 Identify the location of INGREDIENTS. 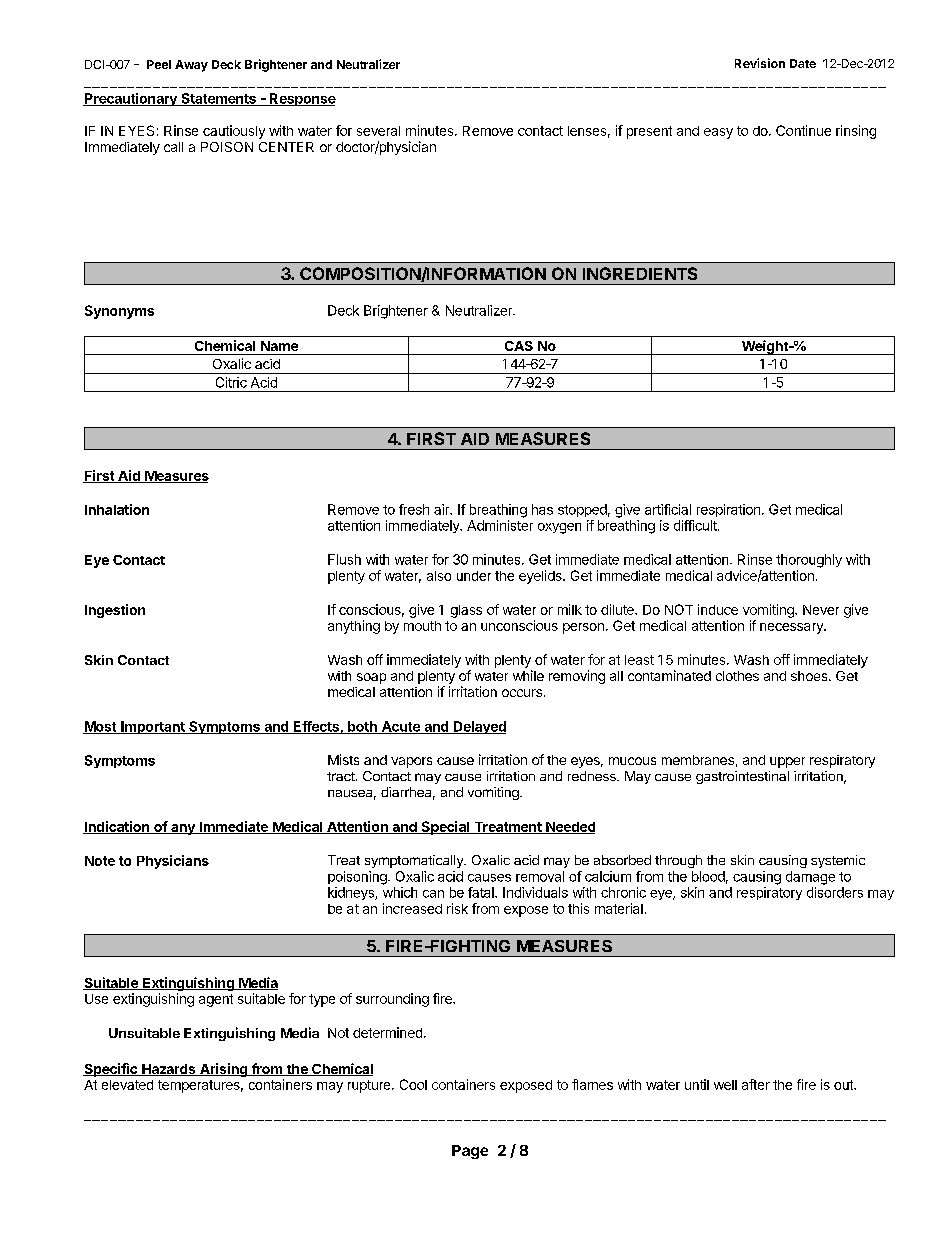
(640, 273).
